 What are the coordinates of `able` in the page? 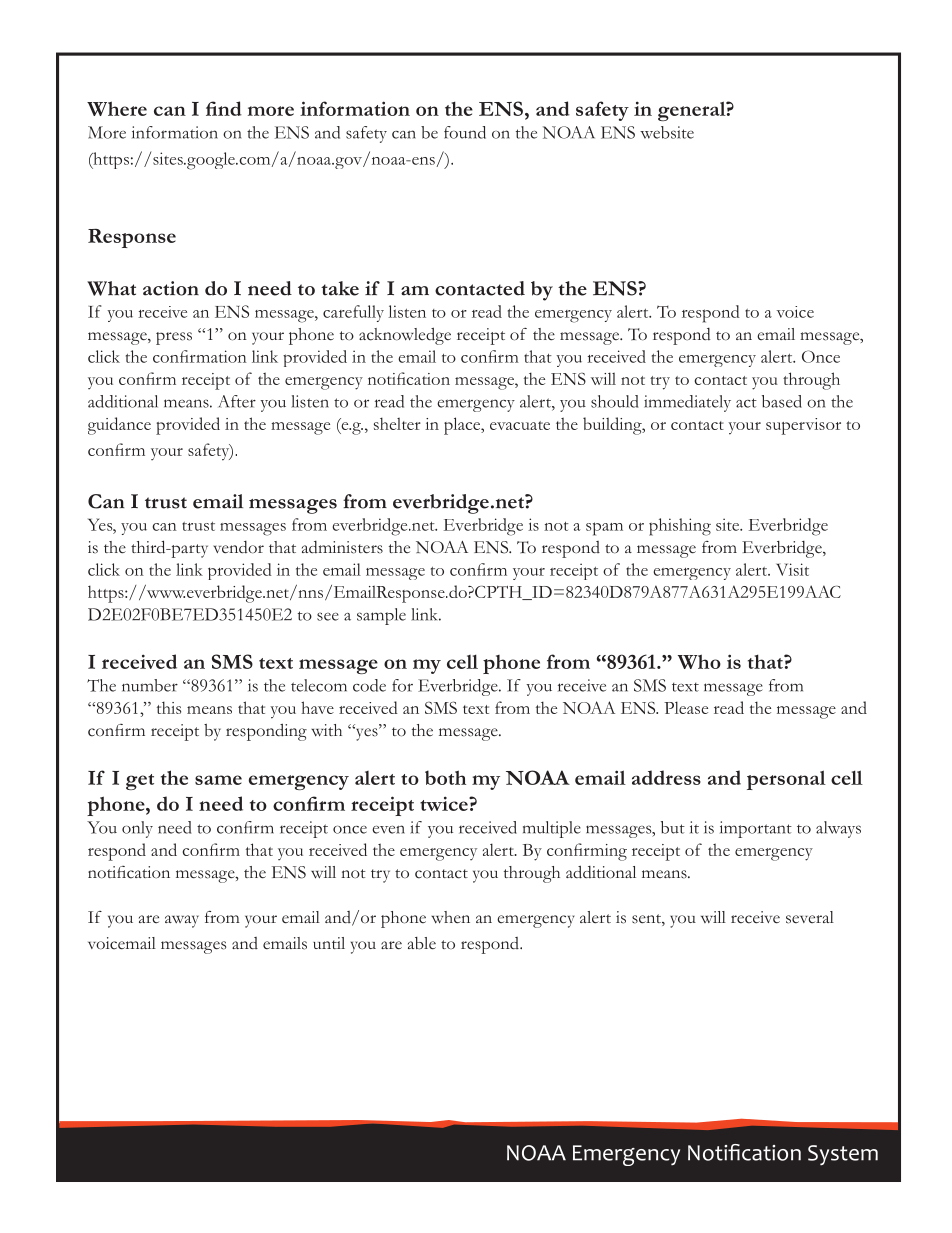 It's located at (422, 943).
